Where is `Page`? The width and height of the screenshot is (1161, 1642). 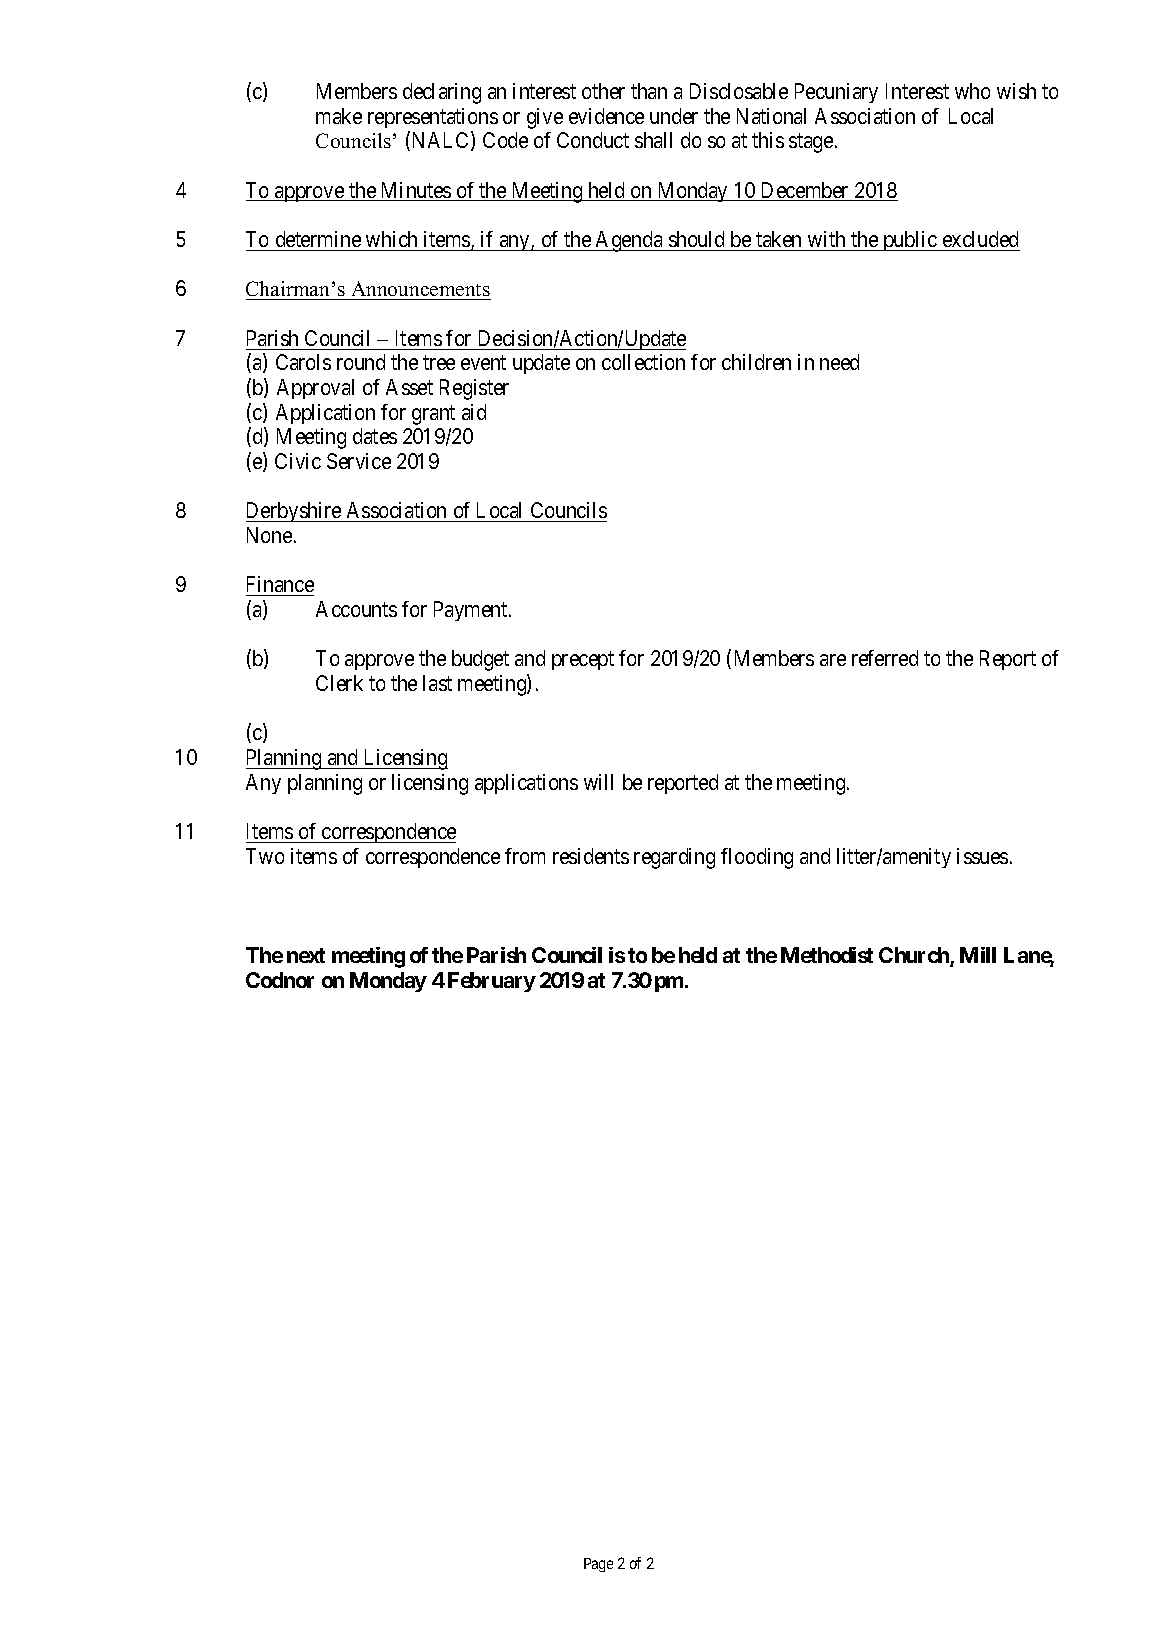
Page is located at coordinates (598, 1565).
